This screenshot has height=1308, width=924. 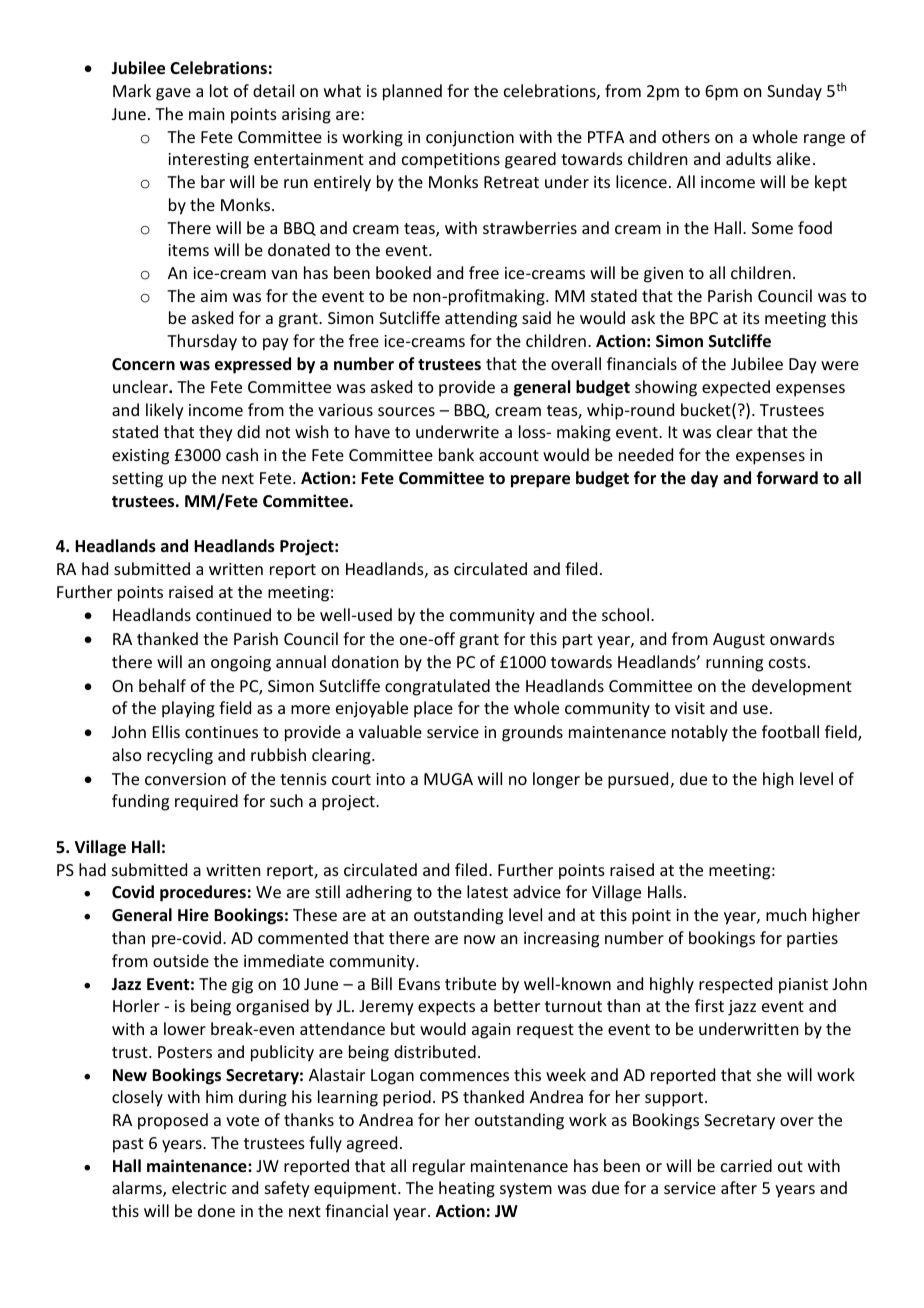 I want to click on account, so click(x=509, y=455).
